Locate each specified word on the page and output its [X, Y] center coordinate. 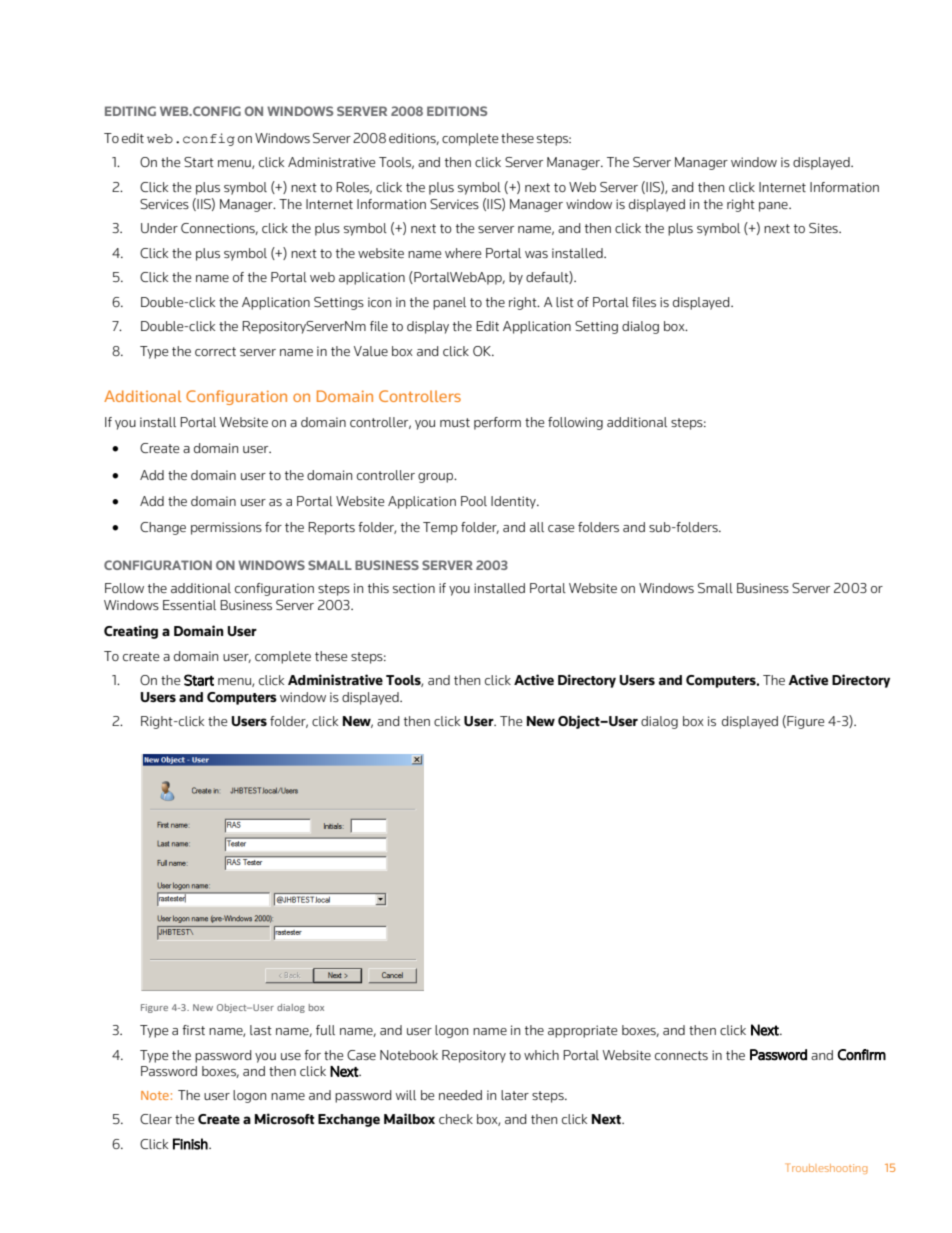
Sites [824, 228]
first [193, 1030]
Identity [514, 502]
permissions [226, 528]
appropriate [582, 1031]
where [463, 253]
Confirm [861, 1055]
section [414, 588]
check [456, 1119]
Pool [474, 501]
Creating [131, 632]
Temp [440, 528]
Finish [190, 1144]
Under [159, 228]
